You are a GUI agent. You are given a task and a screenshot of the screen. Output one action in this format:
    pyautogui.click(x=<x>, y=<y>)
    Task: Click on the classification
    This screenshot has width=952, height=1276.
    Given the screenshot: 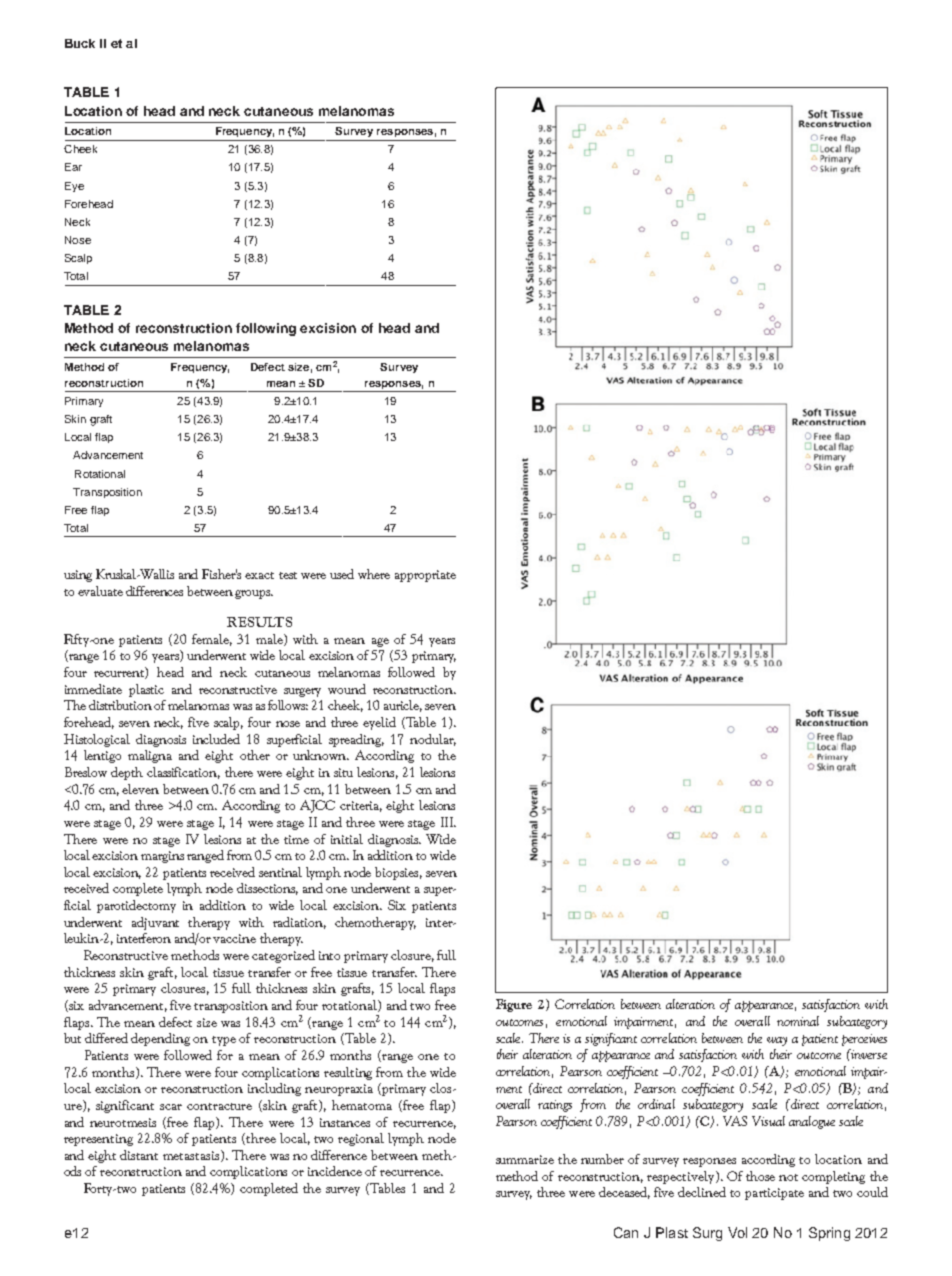 What is the action you would take?
    pyautogui.click(x=183, y=773)
